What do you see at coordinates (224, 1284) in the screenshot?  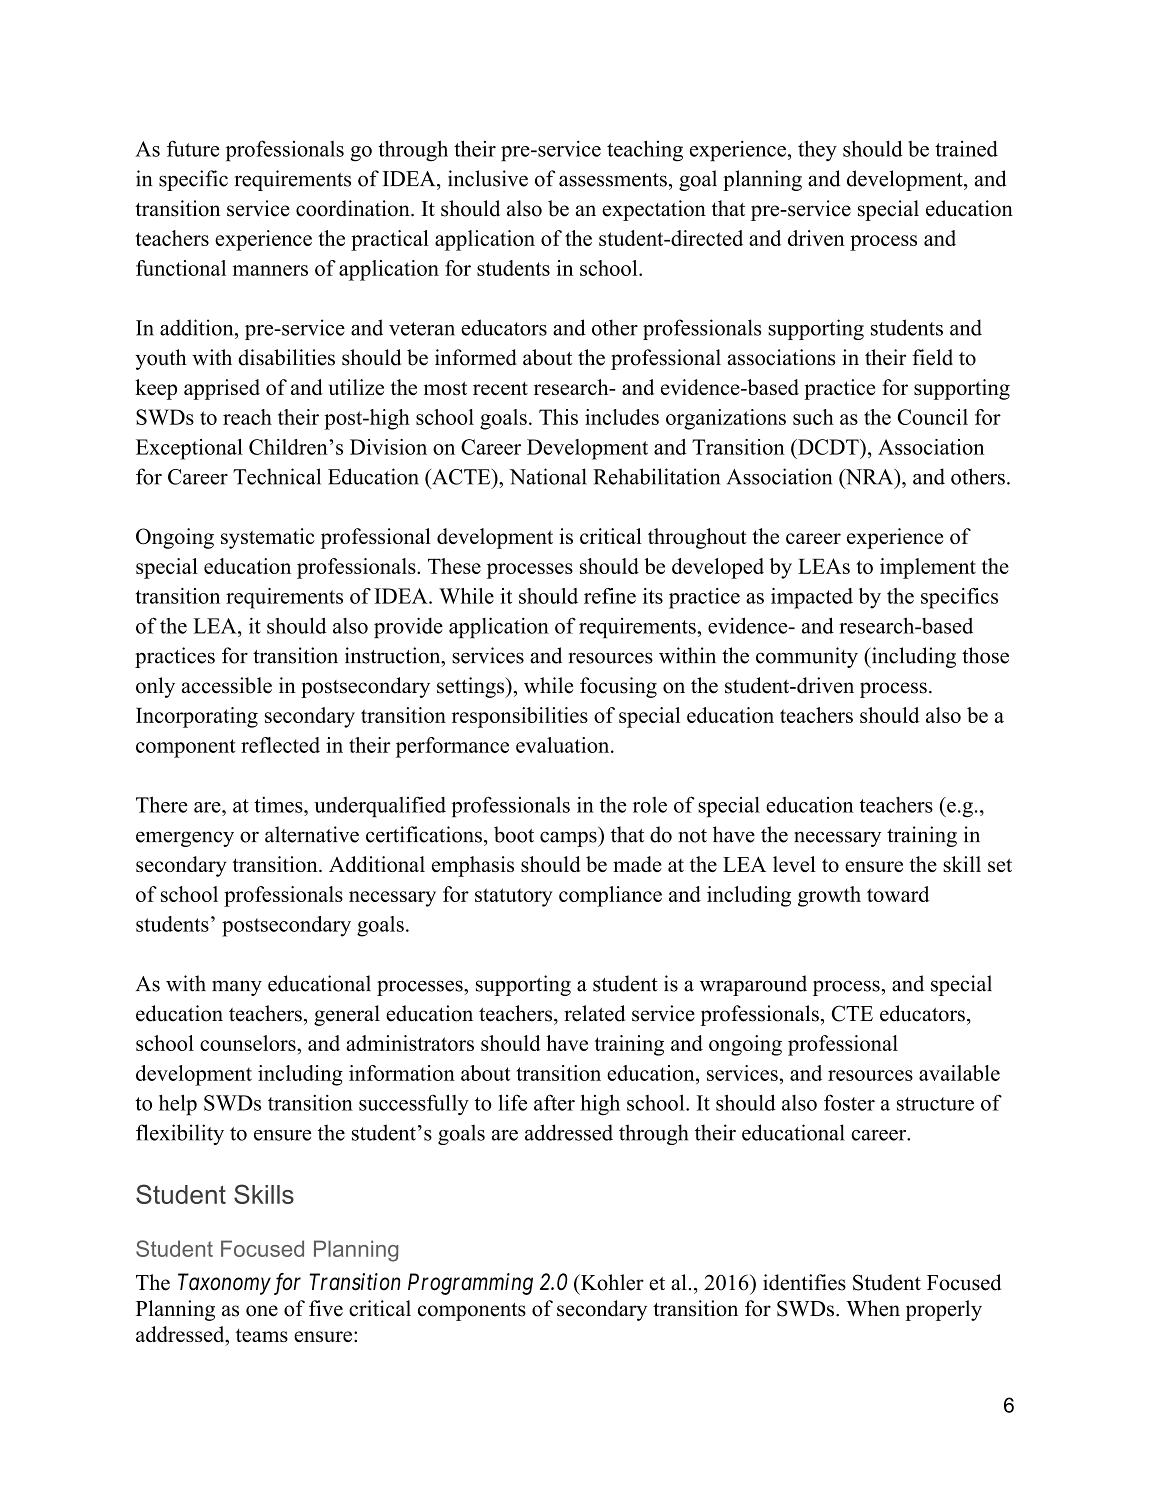 I see `Taxonomy` at bounding box center [224, 1284].
